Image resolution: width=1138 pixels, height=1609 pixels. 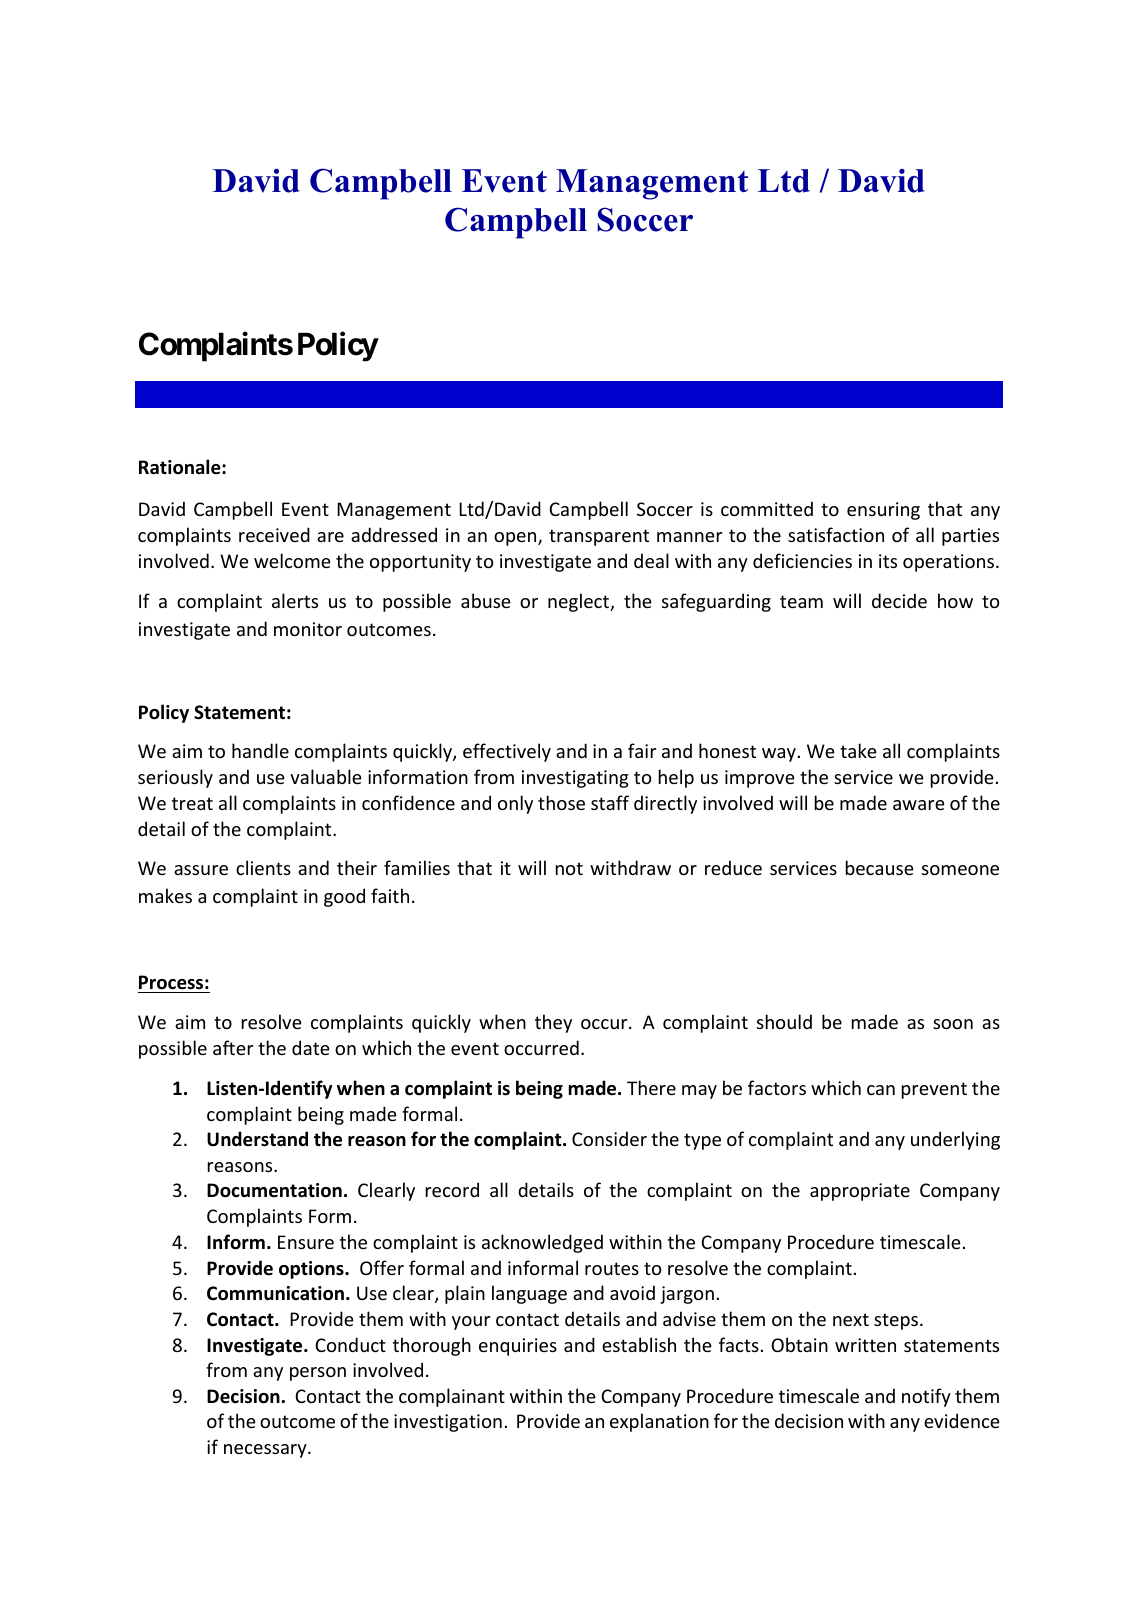 I want to click on appropriate, so click(x=860, y=1192).
